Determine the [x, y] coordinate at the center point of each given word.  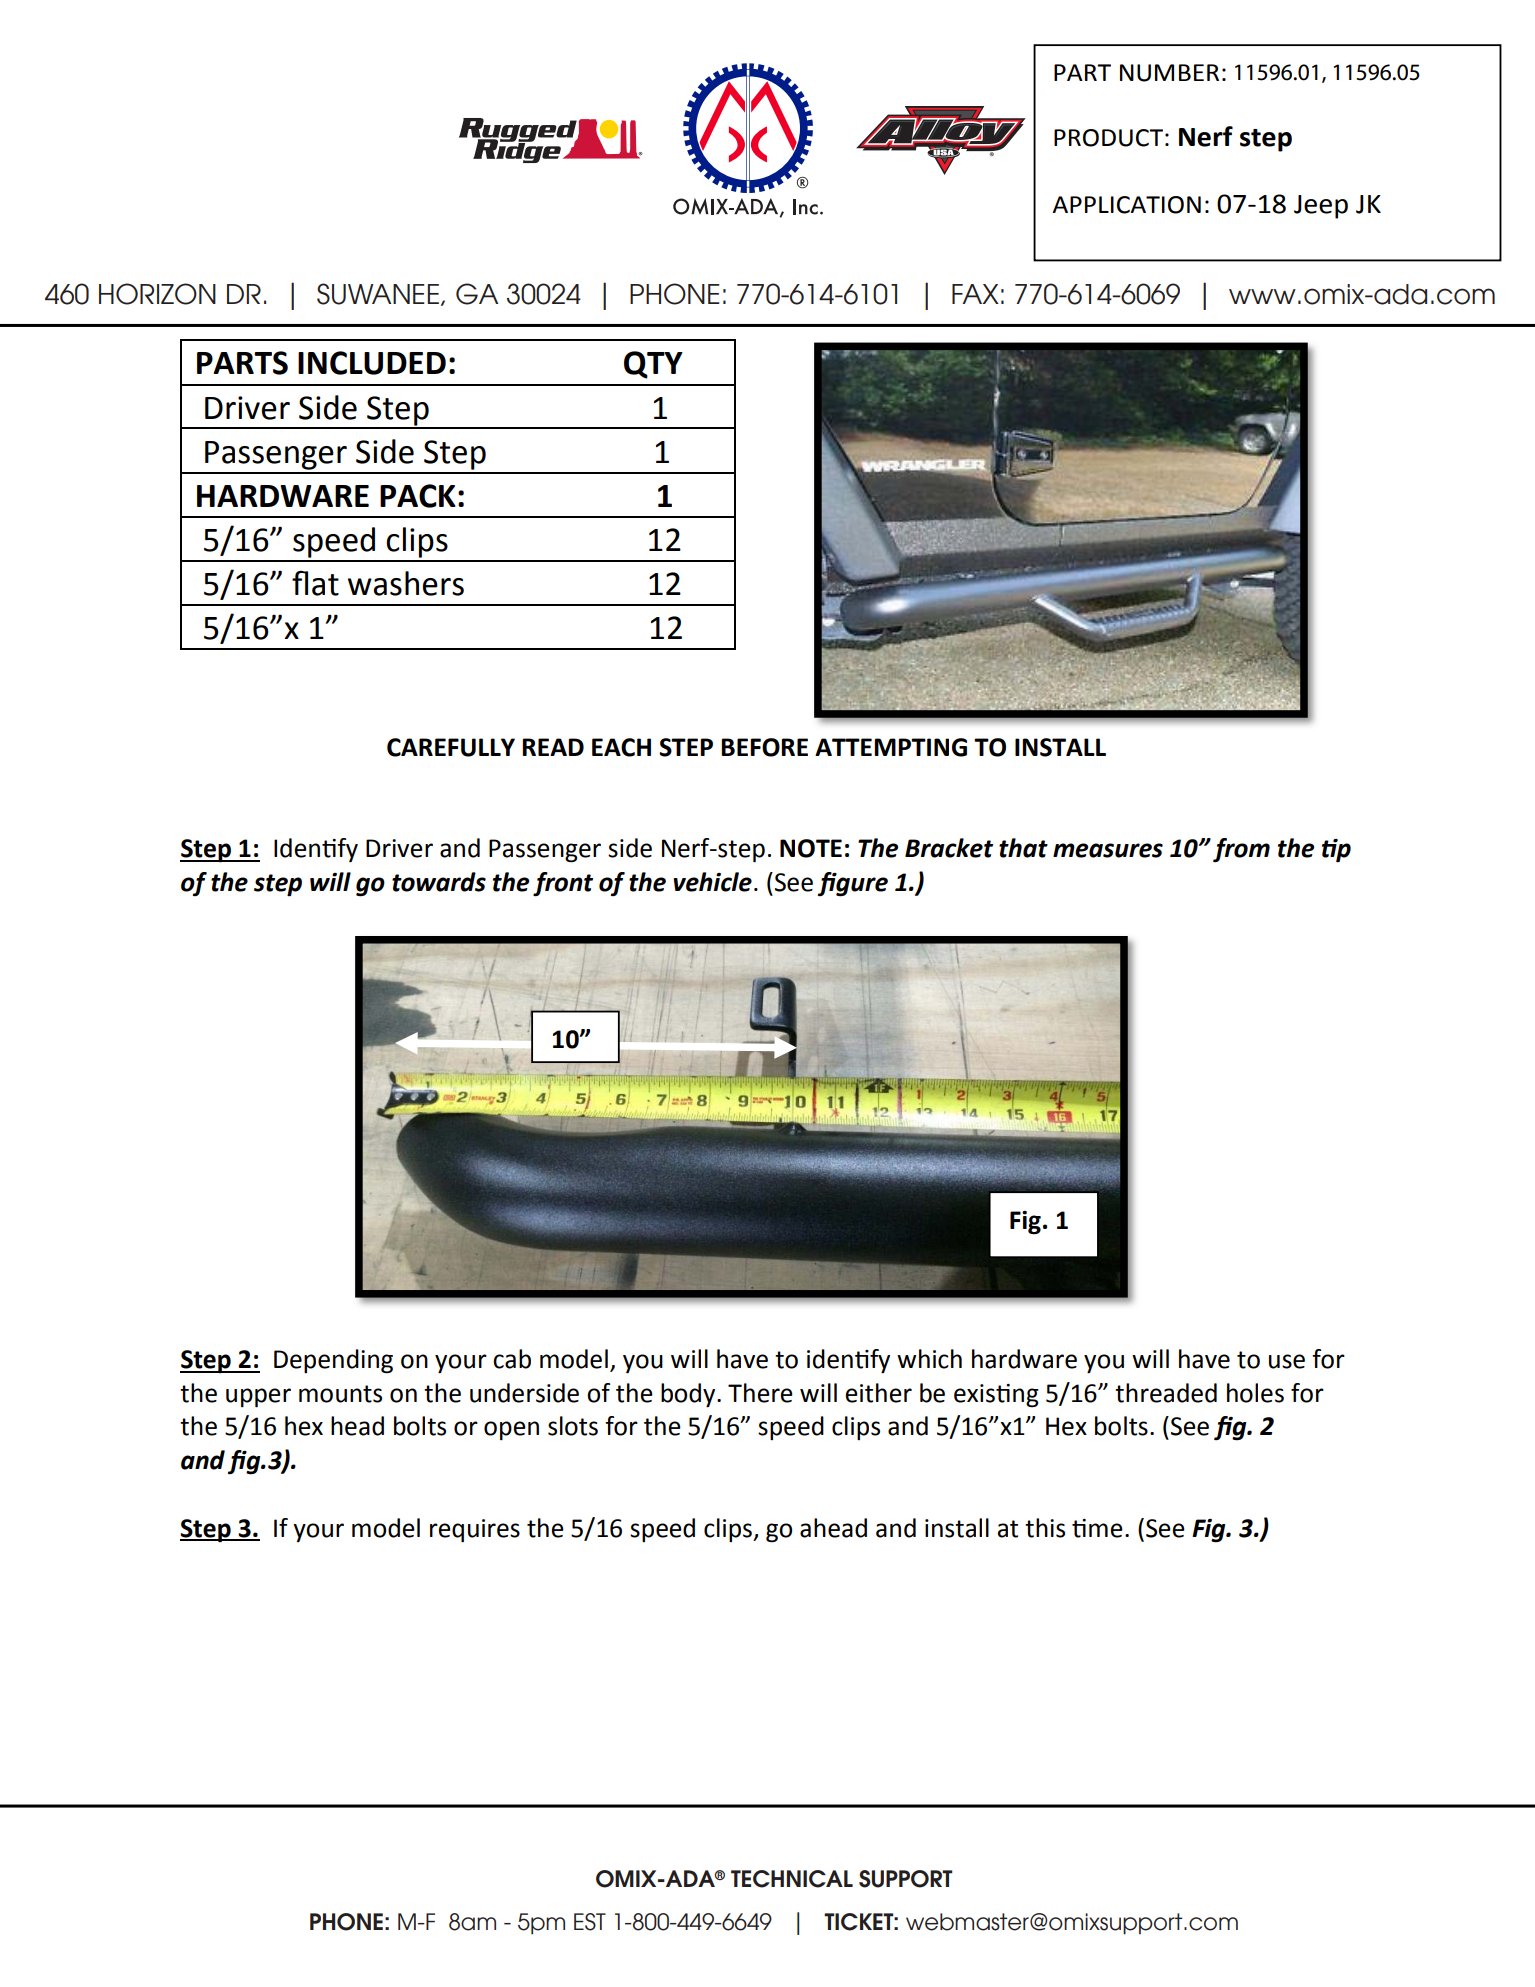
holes [1255, 1393]
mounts [340, 1394]
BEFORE [764, 747]
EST [590, 1922]
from [1241, 850]
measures [1108, 850]
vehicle [712, 882]
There [760, 1393]
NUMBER [1169, 73]
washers [406, 583]
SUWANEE [378, 294]
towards [439, 882]
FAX [975, 294]
